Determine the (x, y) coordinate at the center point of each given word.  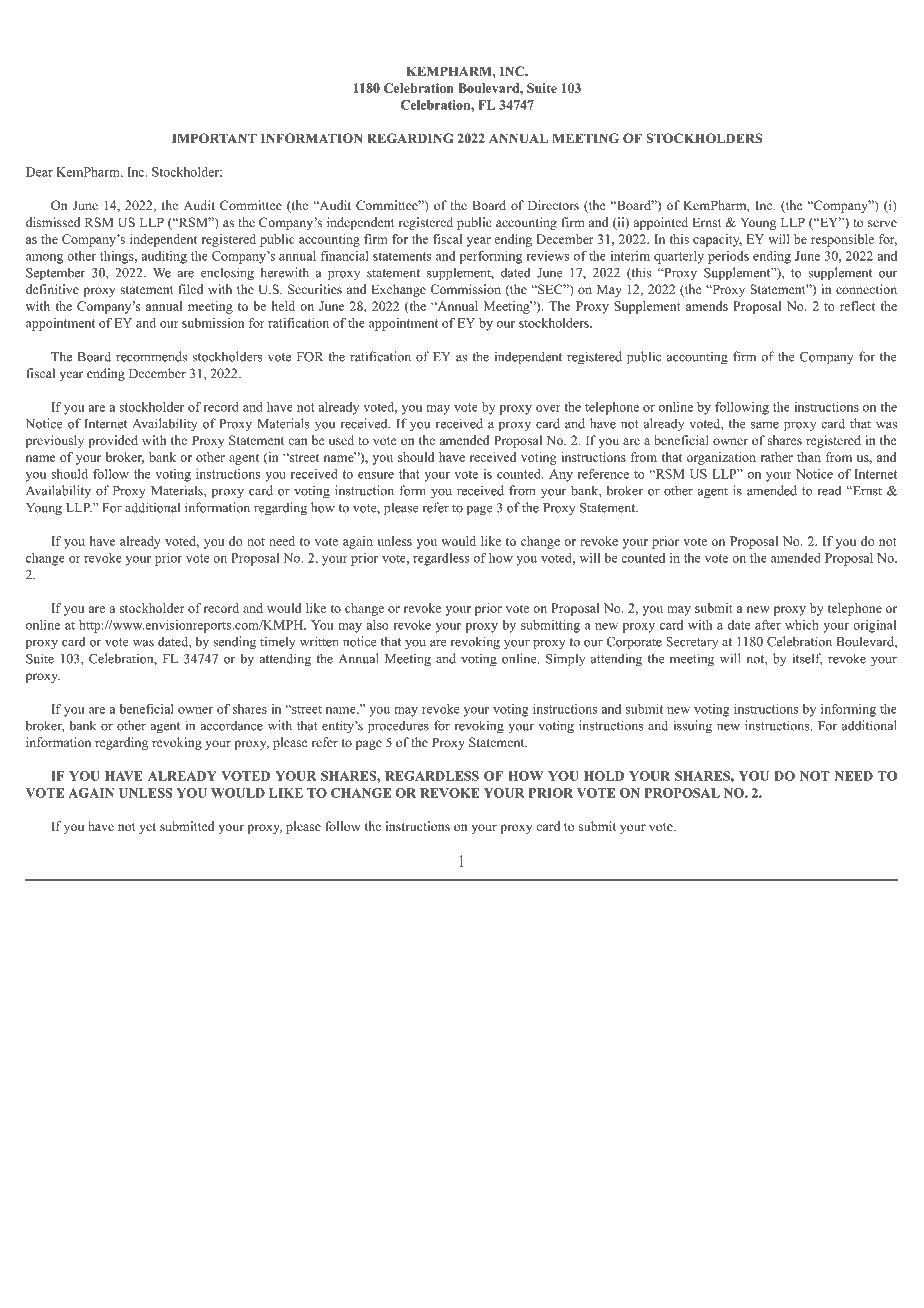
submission (213, 323)
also (378, 625)
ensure (376, 475)
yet (147, 828)
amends (707, 306)
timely (278, 642)
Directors (553, 205)
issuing (692, 727)
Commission (465, 289)
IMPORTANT (214, 138)
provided (113, 441)
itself (807, 659)
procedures (398, 727)
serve (882, 223)
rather (777, 457)
